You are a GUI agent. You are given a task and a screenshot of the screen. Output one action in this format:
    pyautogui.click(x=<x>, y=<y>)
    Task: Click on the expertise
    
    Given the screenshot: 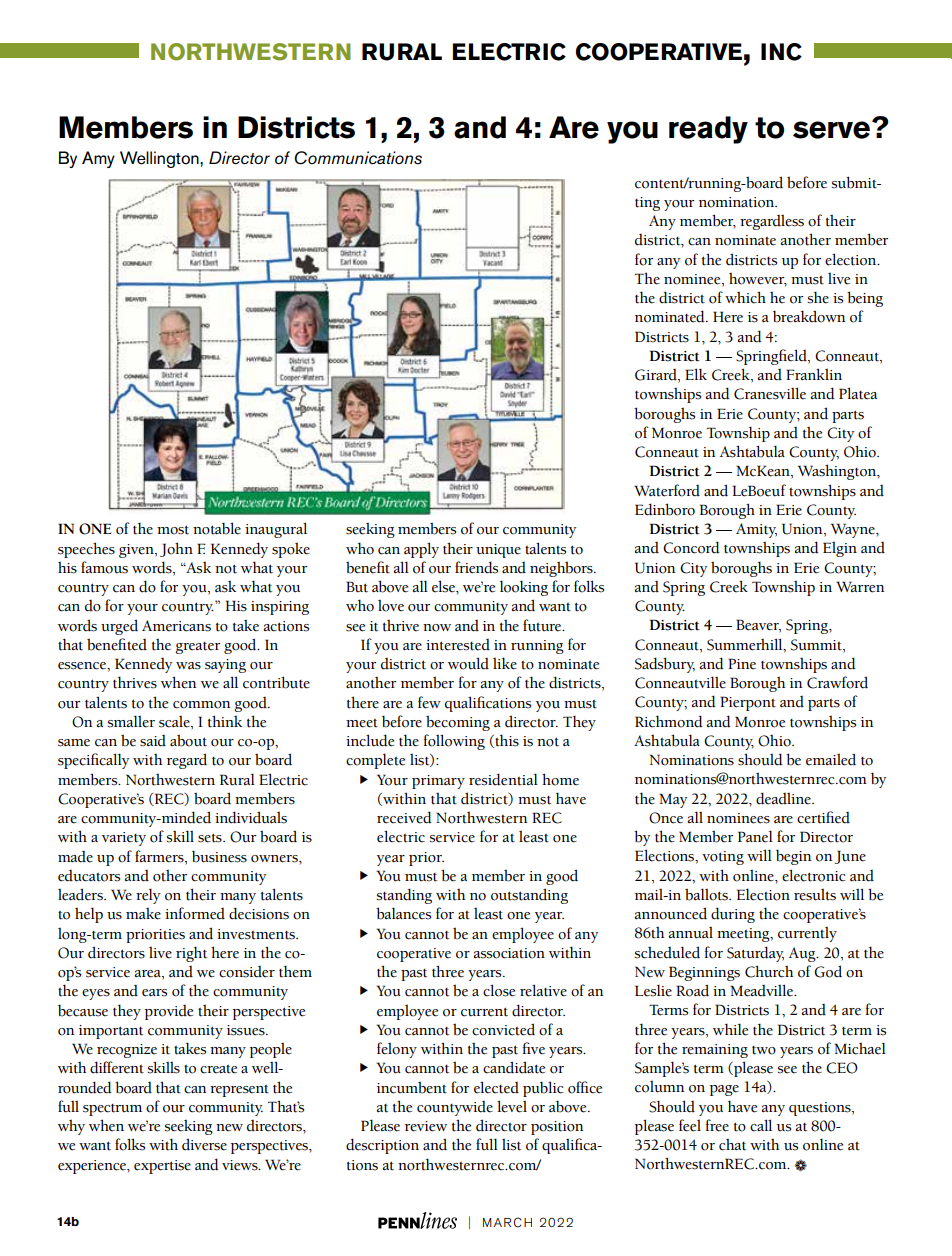 What is the action you would take?
    pyautogui.click(x=162, y=1167)
